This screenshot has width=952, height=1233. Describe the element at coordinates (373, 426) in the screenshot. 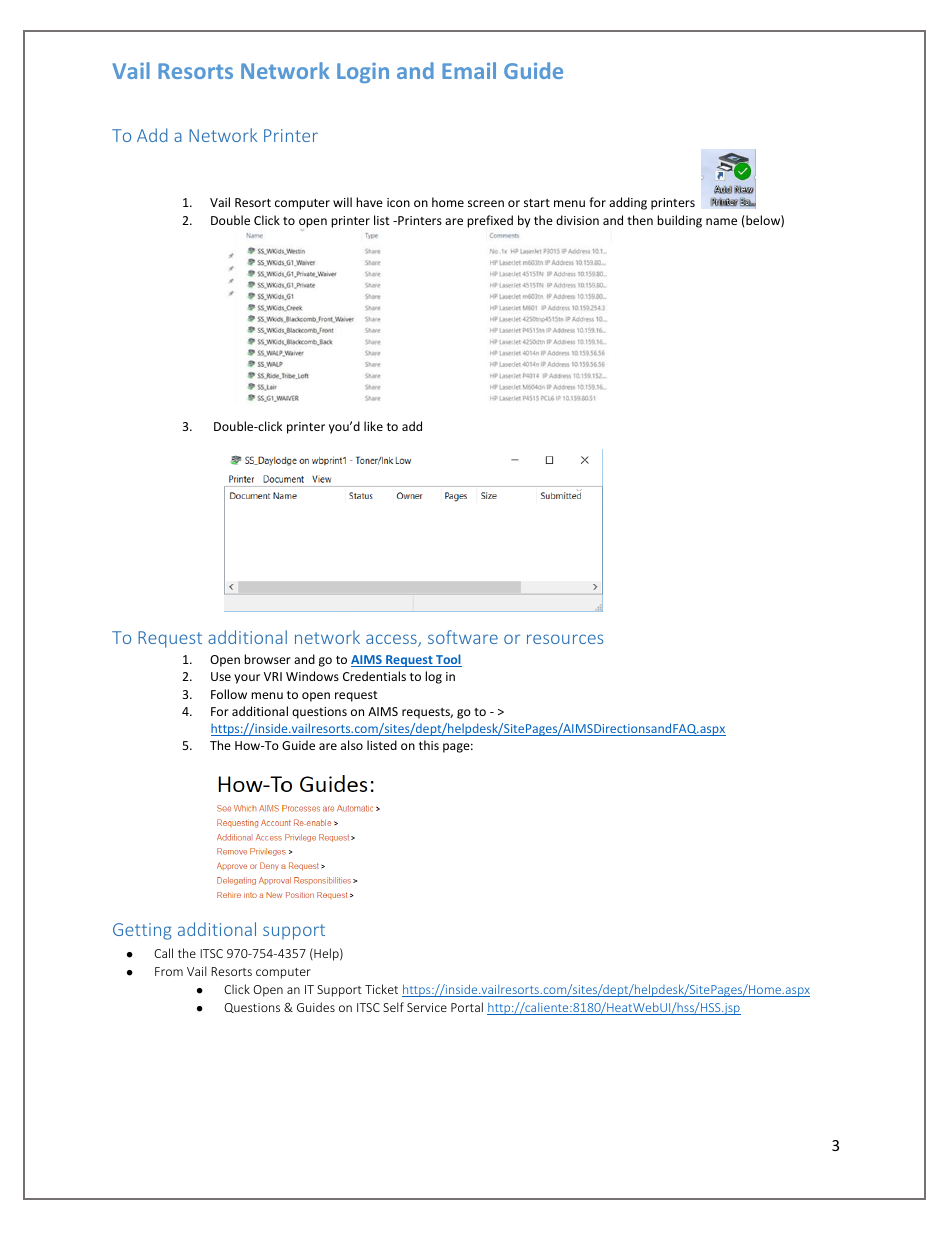

I see `like` at that location.
